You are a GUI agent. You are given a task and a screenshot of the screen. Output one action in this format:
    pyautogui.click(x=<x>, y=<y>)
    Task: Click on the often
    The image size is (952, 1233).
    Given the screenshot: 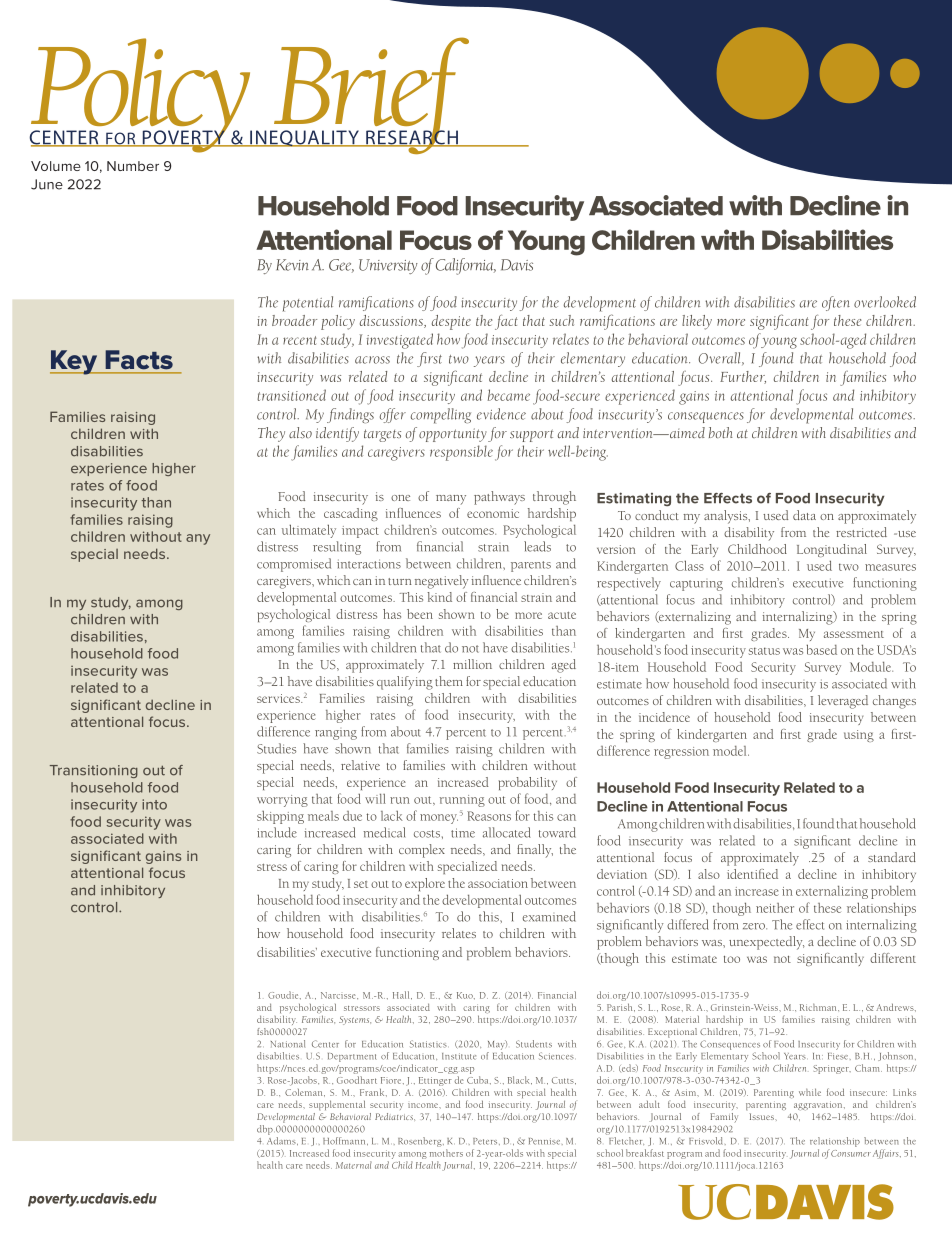 What is the action you would take?
    pyautogui.click(x=836, y=303)
